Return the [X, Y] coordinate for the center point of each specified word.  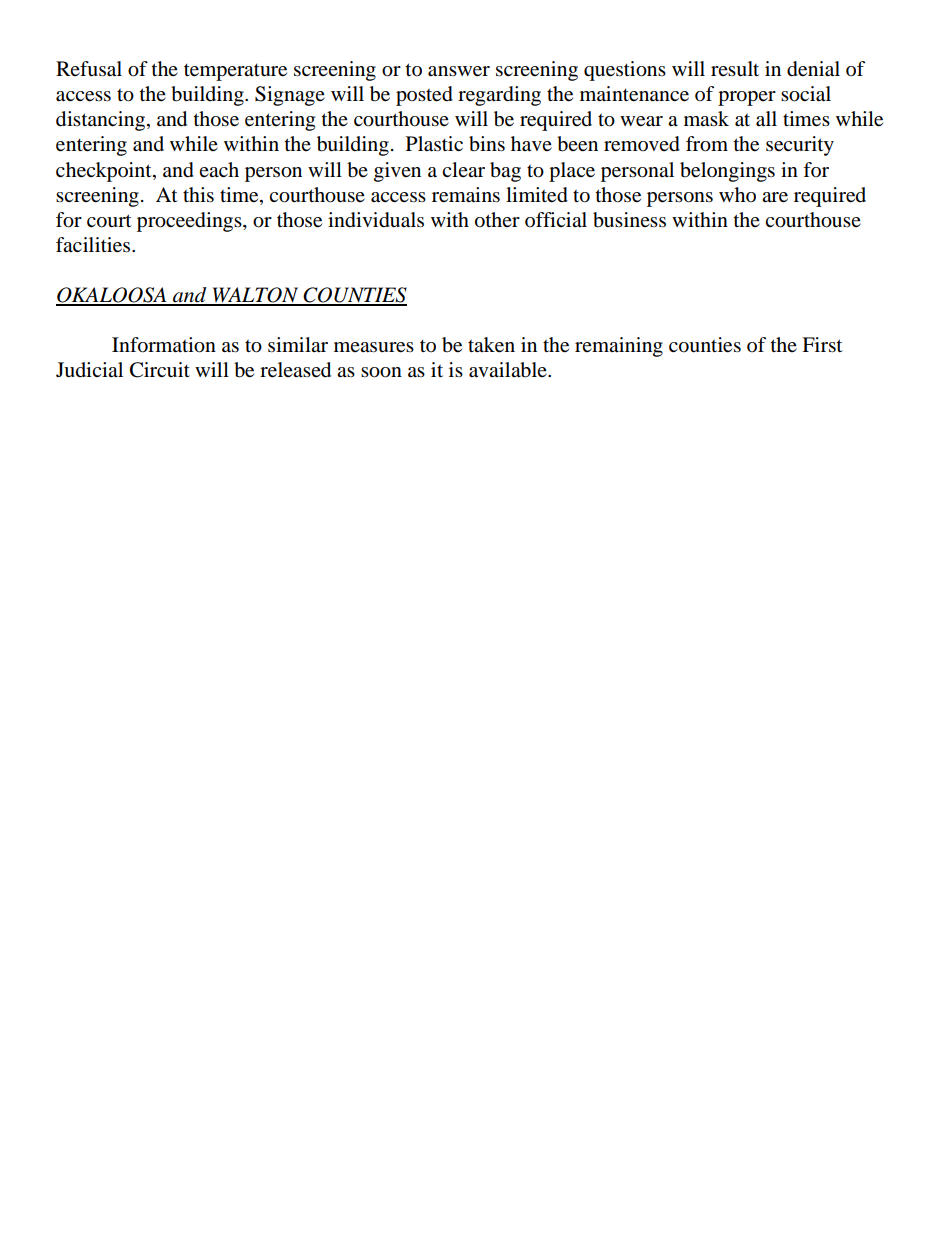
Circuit [160, 370]
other [497, 220]
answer [459, 71]
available [509, 370]
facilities [94, 245]
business [629, 220]
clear [463, 169]
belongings [727, 172]
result [735, 69]
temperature [235, 72]
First [822, 345]
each [219, 169]
